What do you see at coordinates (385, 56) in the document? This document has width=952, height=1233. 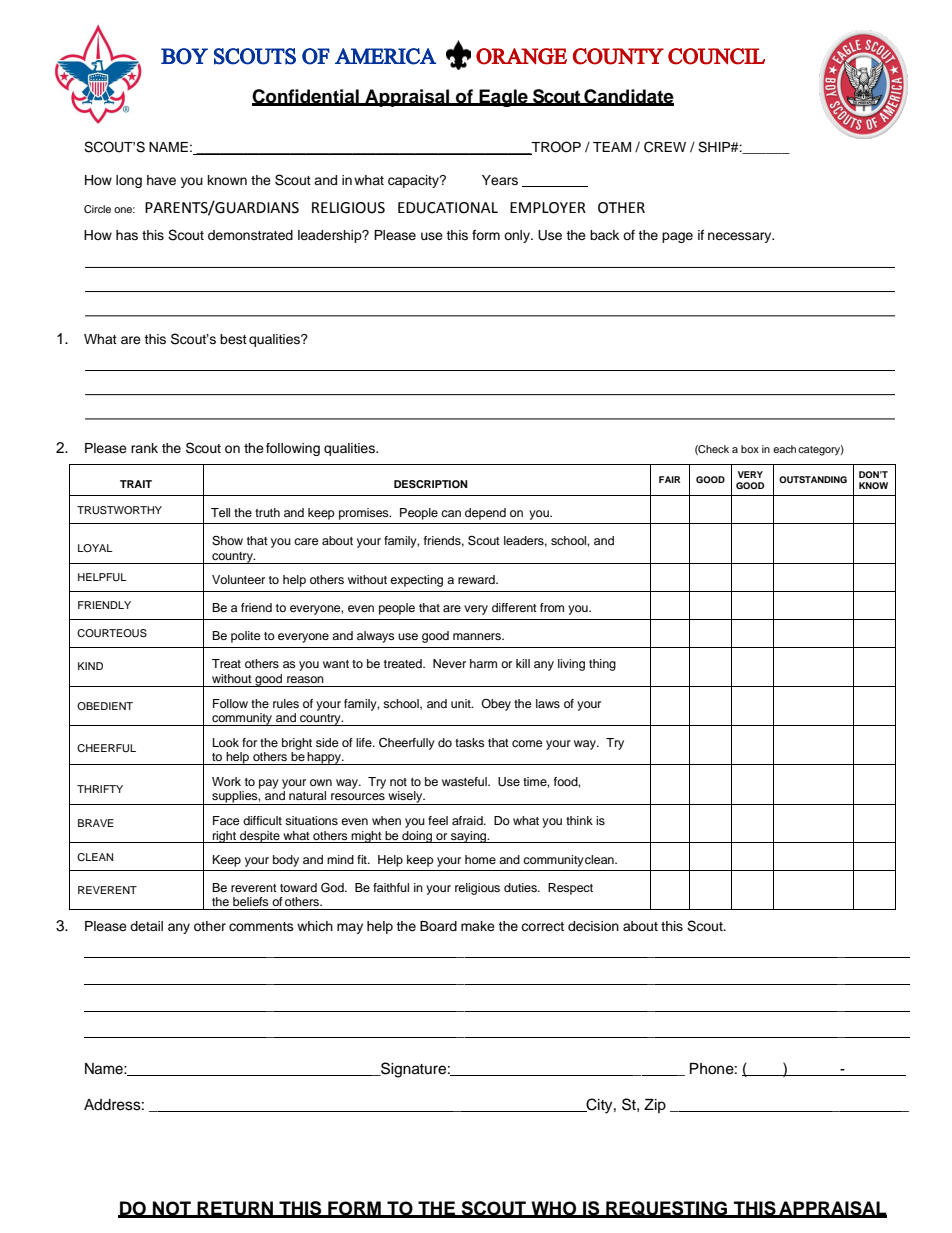 I see `AMERICA` at bounding box center [385, 56].
